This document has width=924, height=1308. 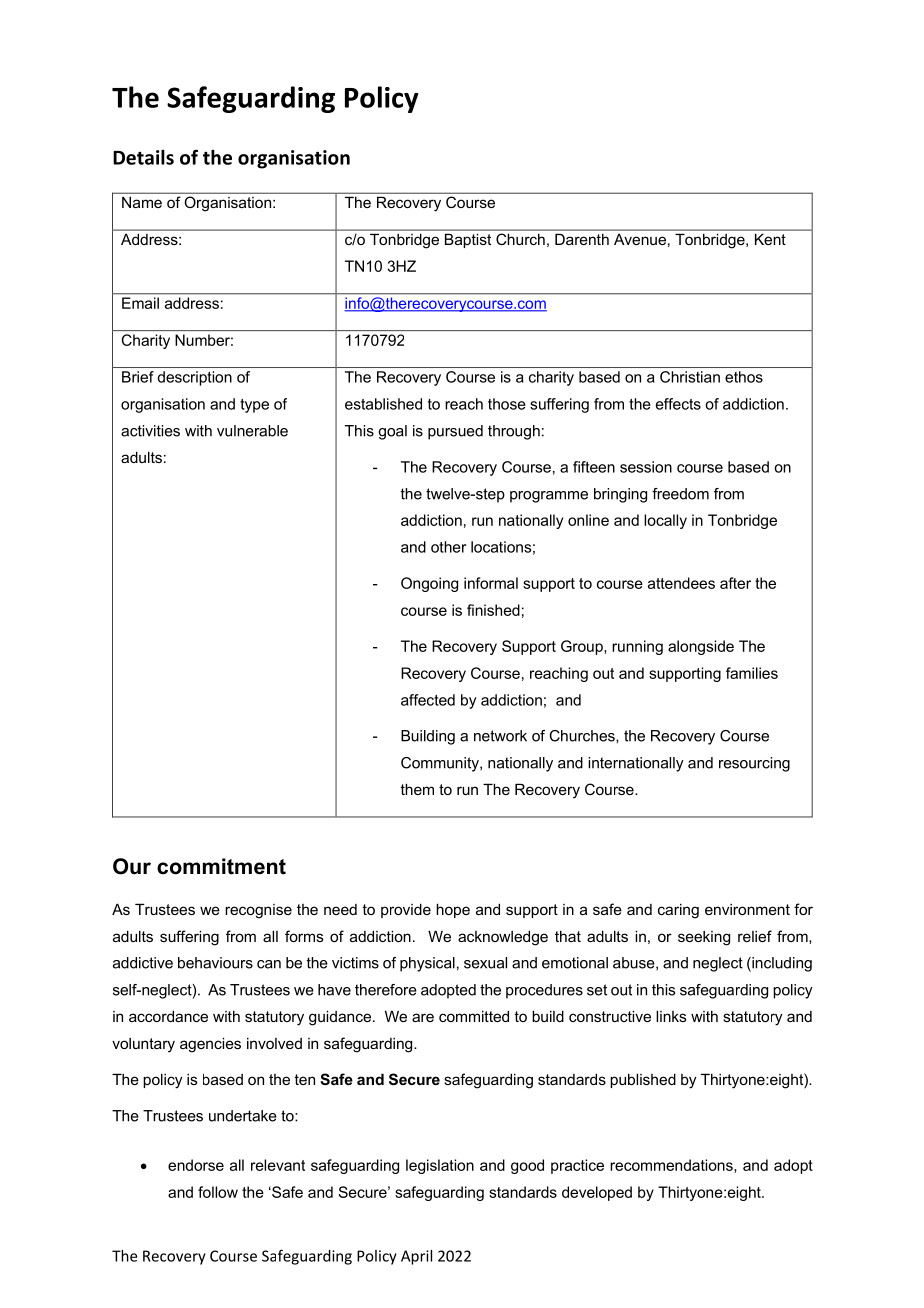 What do you see at coordinates (142, 202) in the document?
I see `Name` at bounding box center [142, 202].
